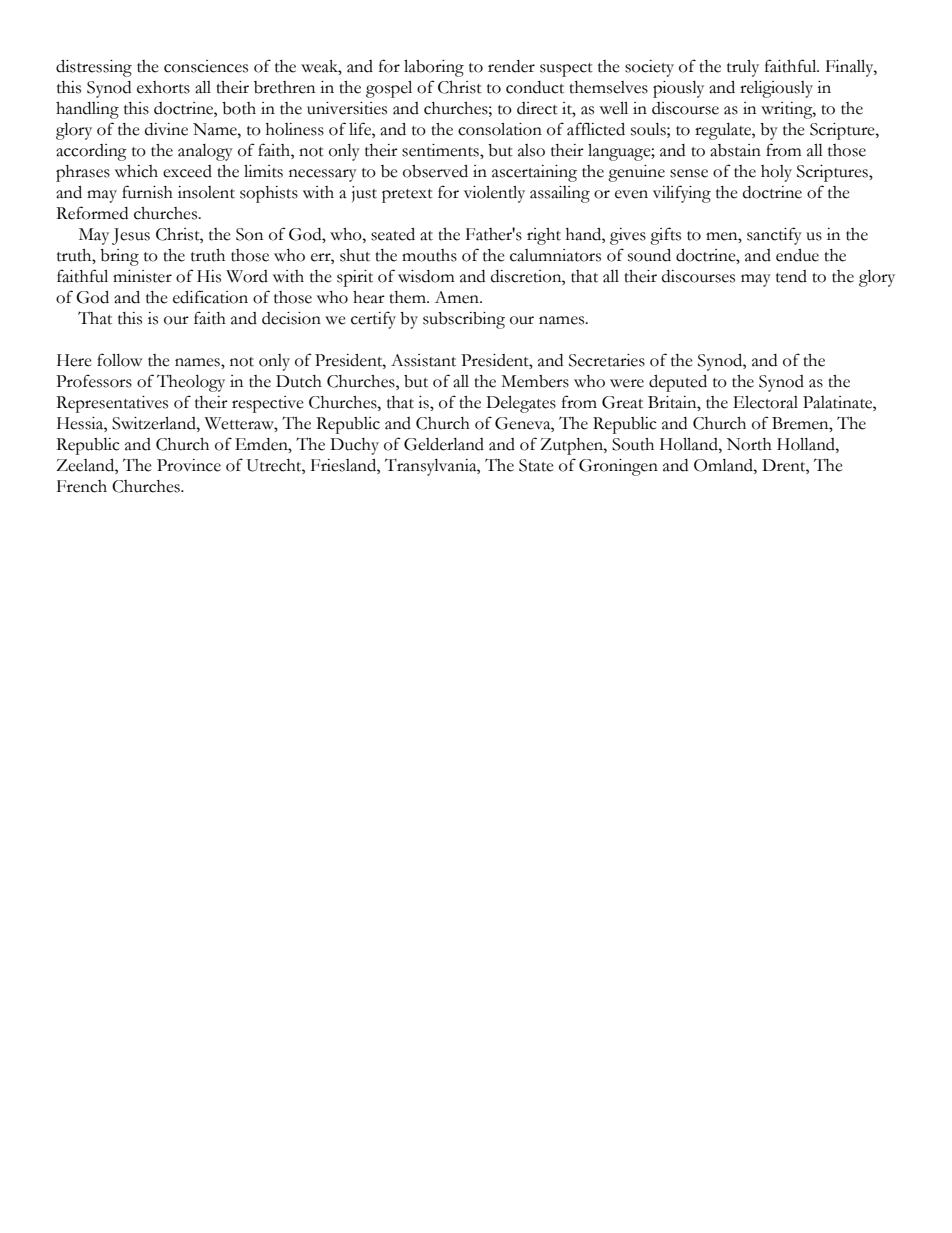 This screenshot has width=952, height=1233. Describe the element at coordinates (678, 89) in the screenshot. I see `piously` at that location.
